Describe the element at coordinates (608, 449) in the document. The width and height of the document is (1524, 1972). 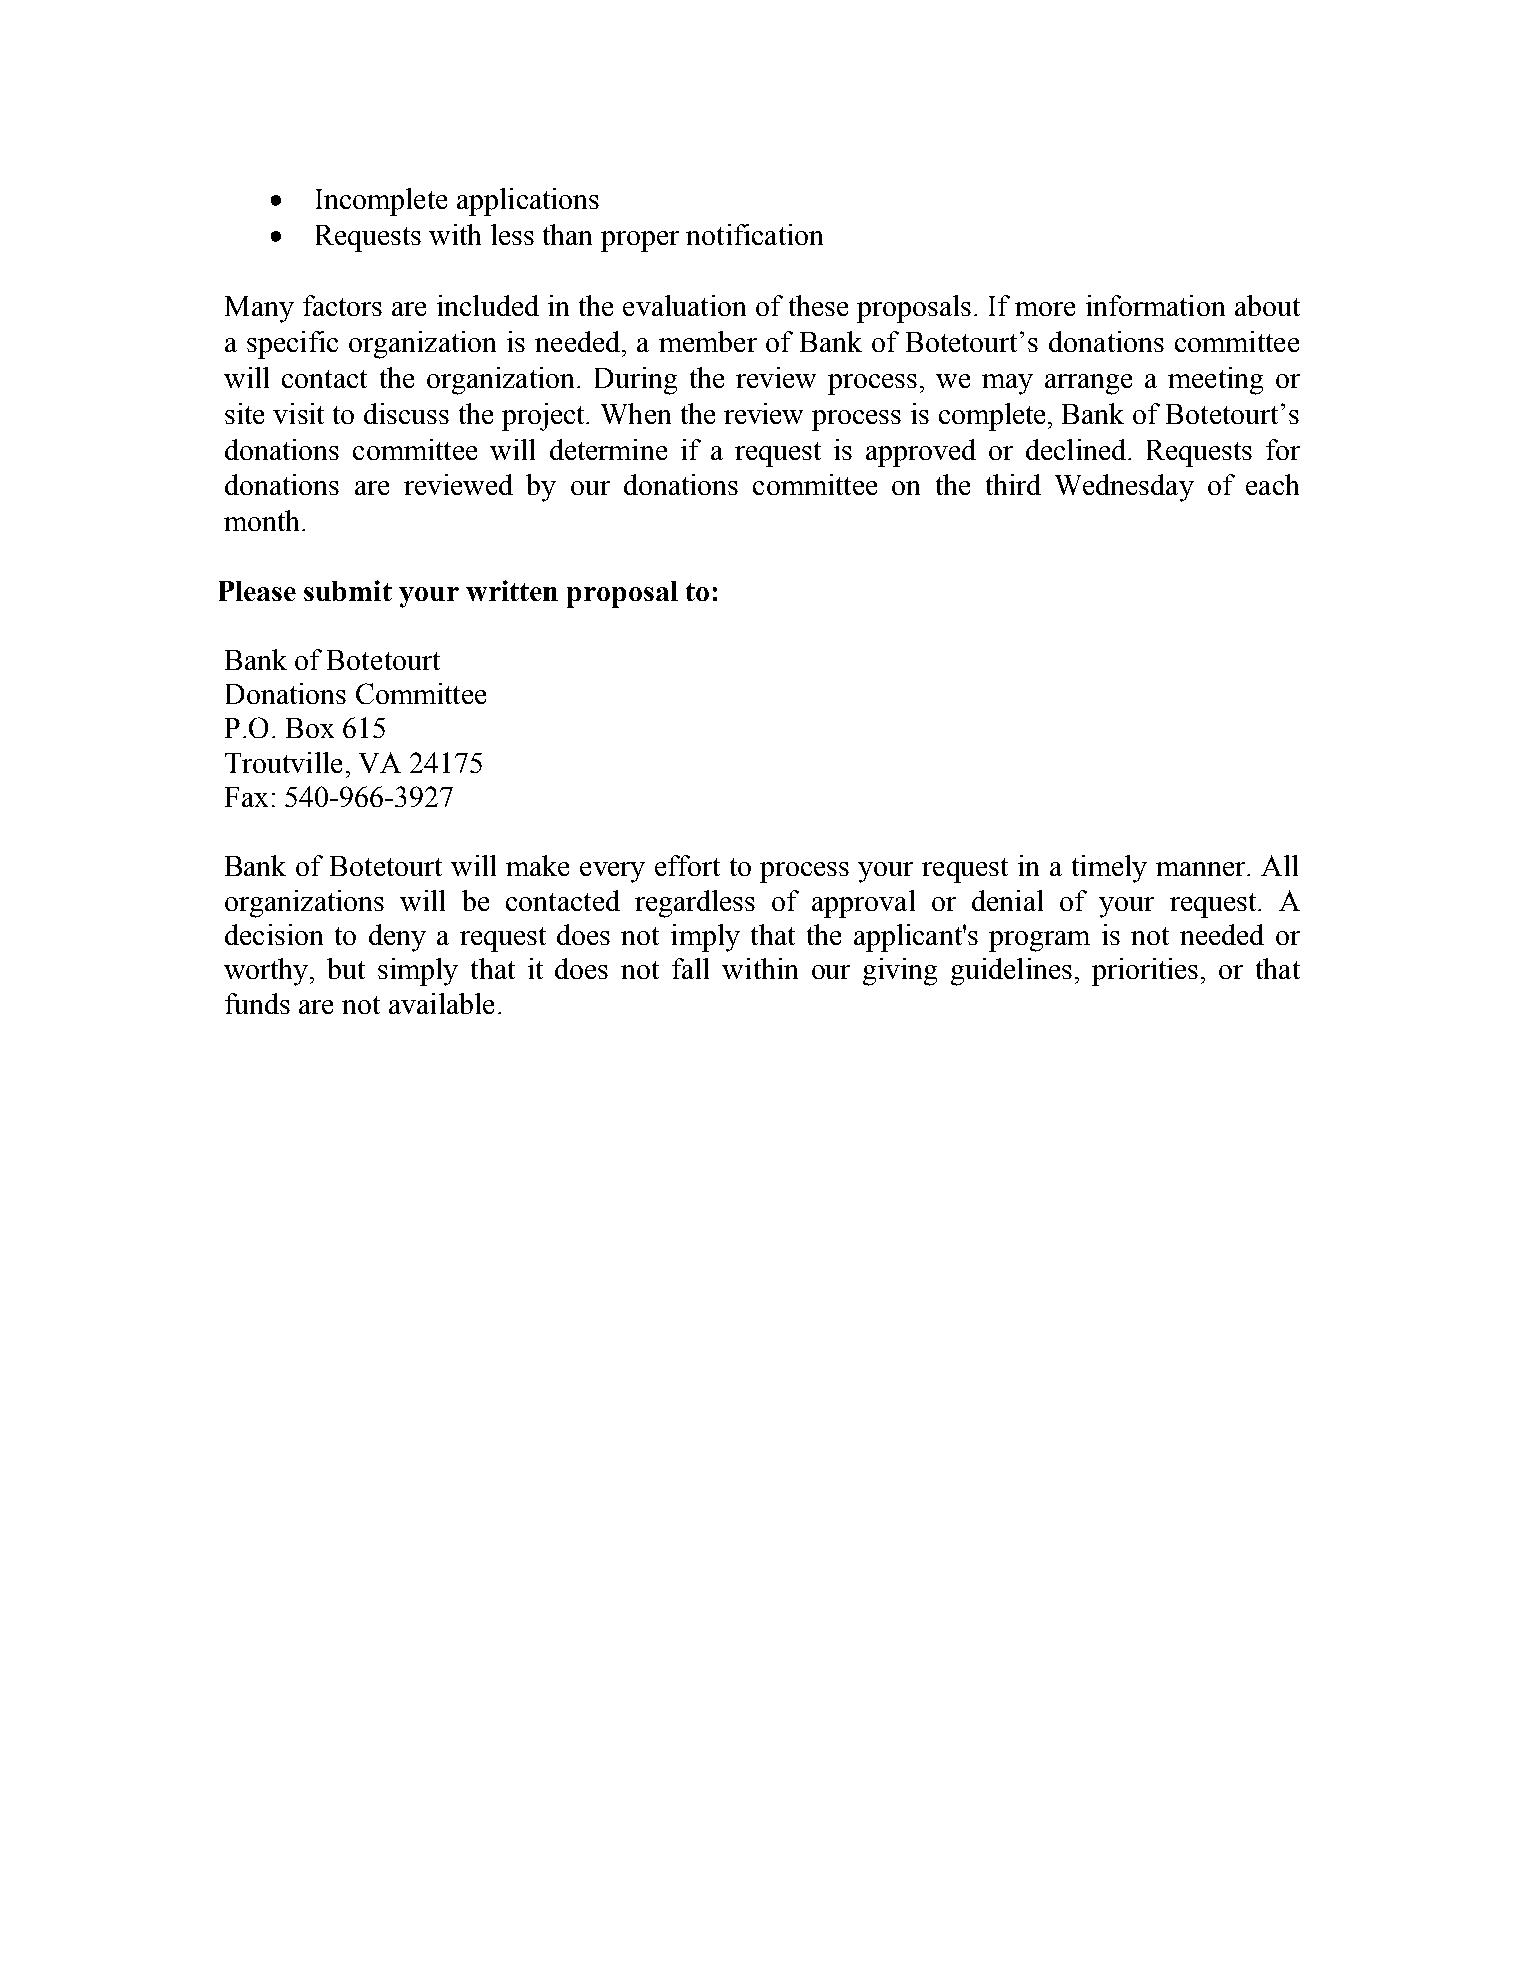
I see `determine` at that location.
